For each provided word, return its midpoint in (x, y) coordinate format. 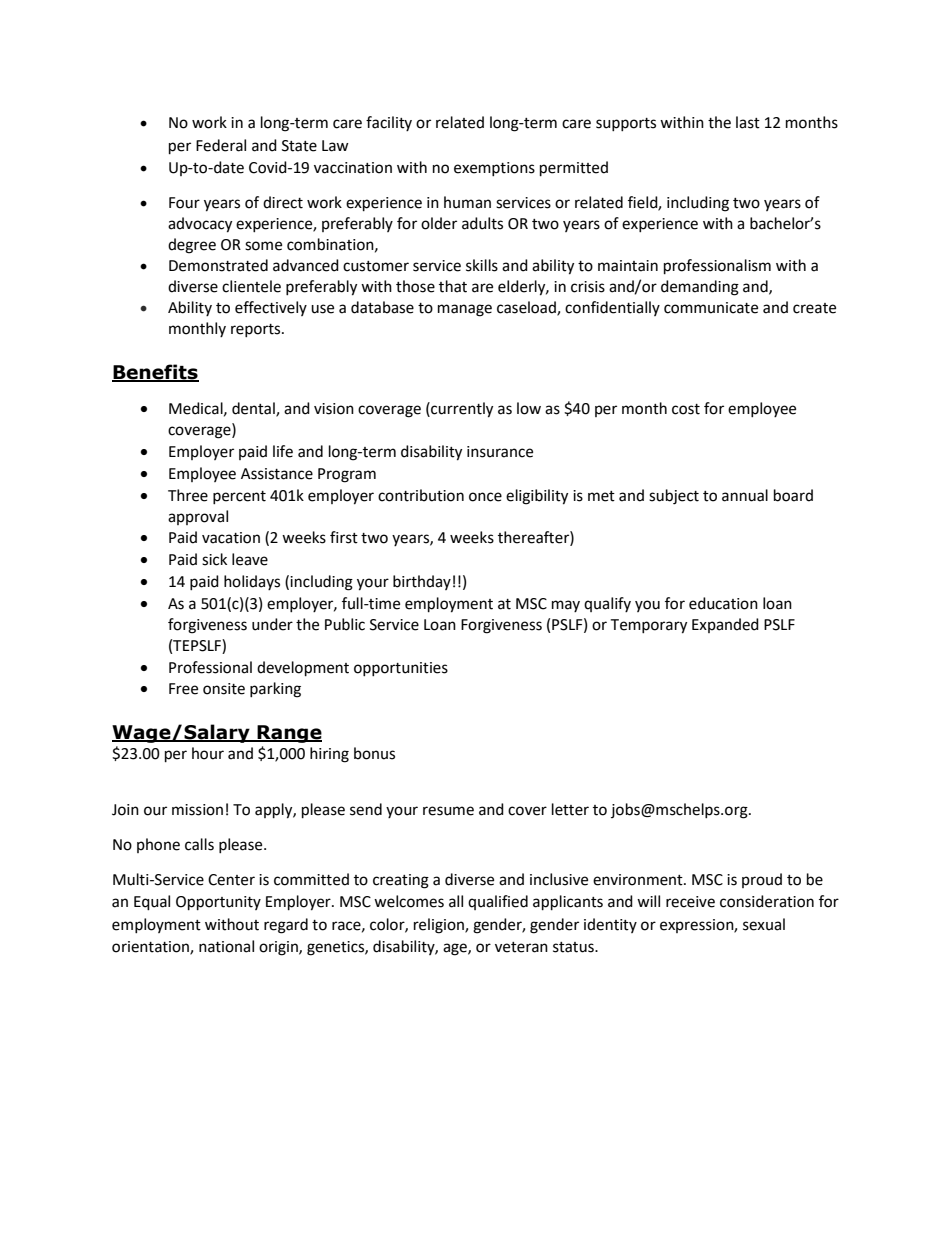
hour (208, 753)
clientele (251, 286)
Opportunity (218, 903)
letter (570, 809)
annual (745, 495)
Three (188, 495)
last (748, 122)
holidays (252, 582)
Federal (221, 145)
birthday (422, 582)
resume (448, 811)
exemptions (494, 169)
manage (465, 310)
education (723, 603)
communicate (711, 308)
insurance (500, 452)
